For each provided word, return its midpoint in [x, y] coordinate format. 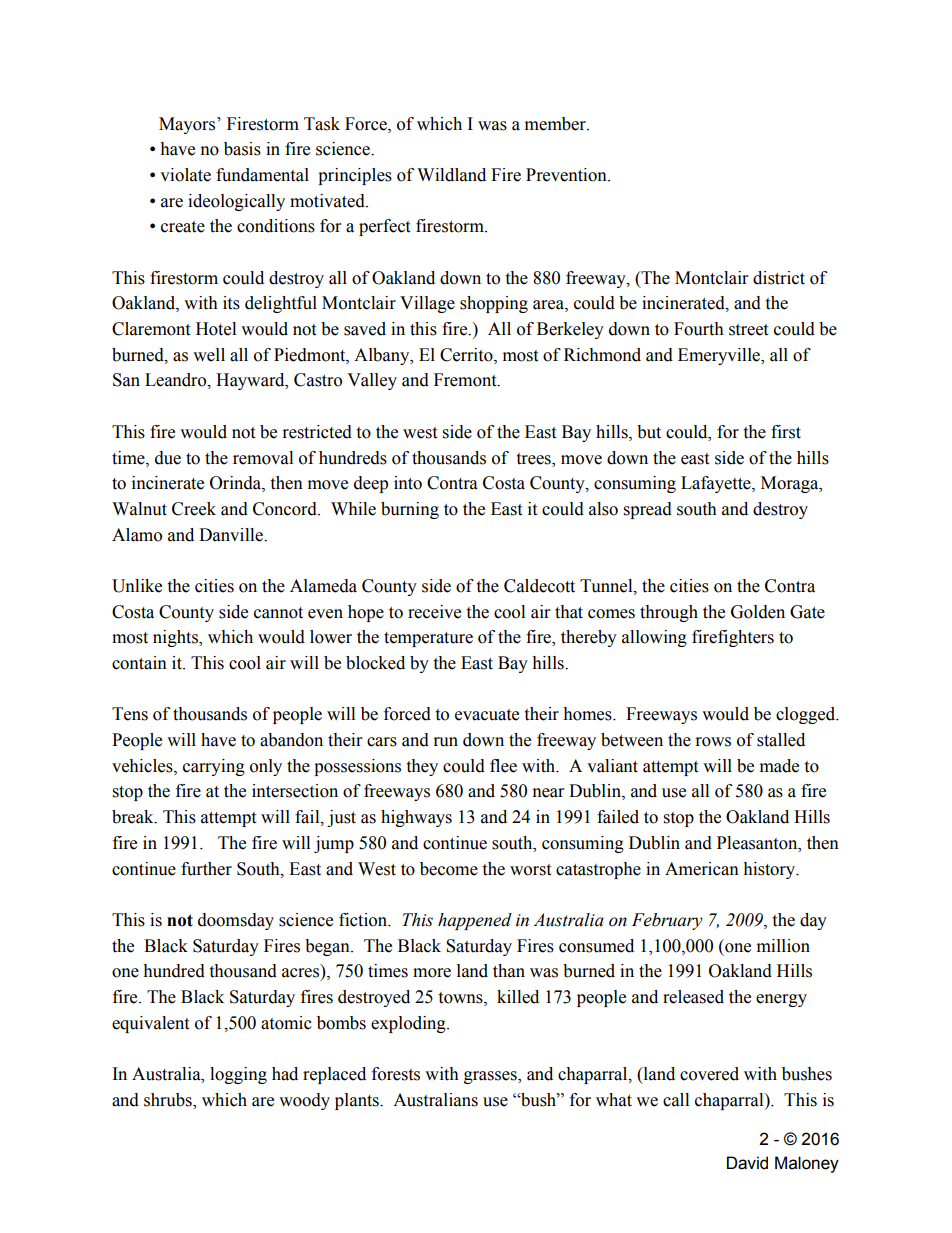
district [779, 278]
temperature [428, 639]
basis [242, 149]
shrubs [169, 1100]
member [556, 124]
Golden [758, 612]
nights [176, 638]
